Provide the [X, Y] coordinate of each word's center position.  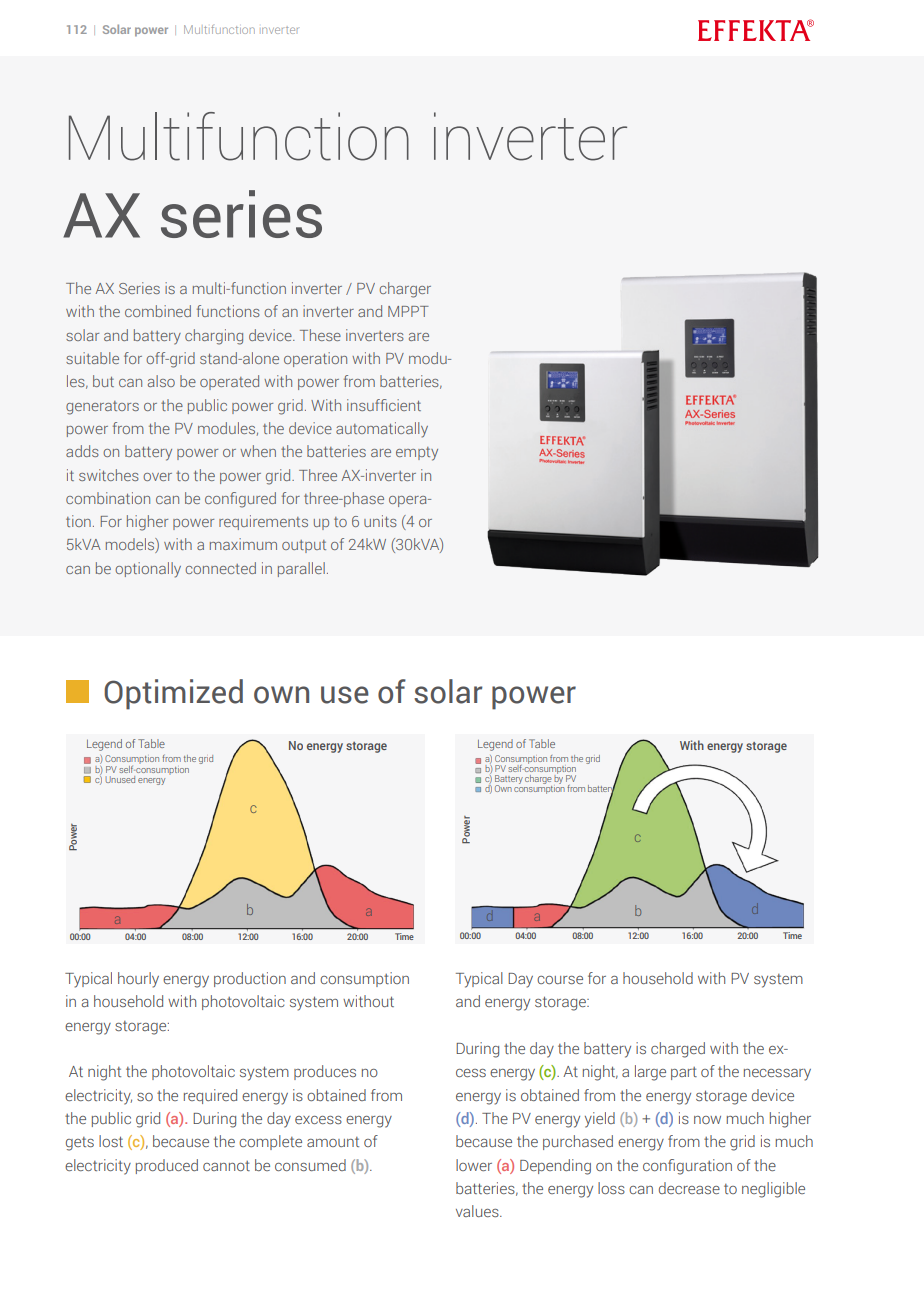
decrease [689, 1188]
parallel [301, 569]
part [684, 1073]
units [380, 521]
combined [158, 311]
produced [167, 1166]
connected [221, 568]
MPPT [408, 311]
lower [474, 1165]
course [560, 980]
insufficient [384, 405]
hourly [138, 980]
